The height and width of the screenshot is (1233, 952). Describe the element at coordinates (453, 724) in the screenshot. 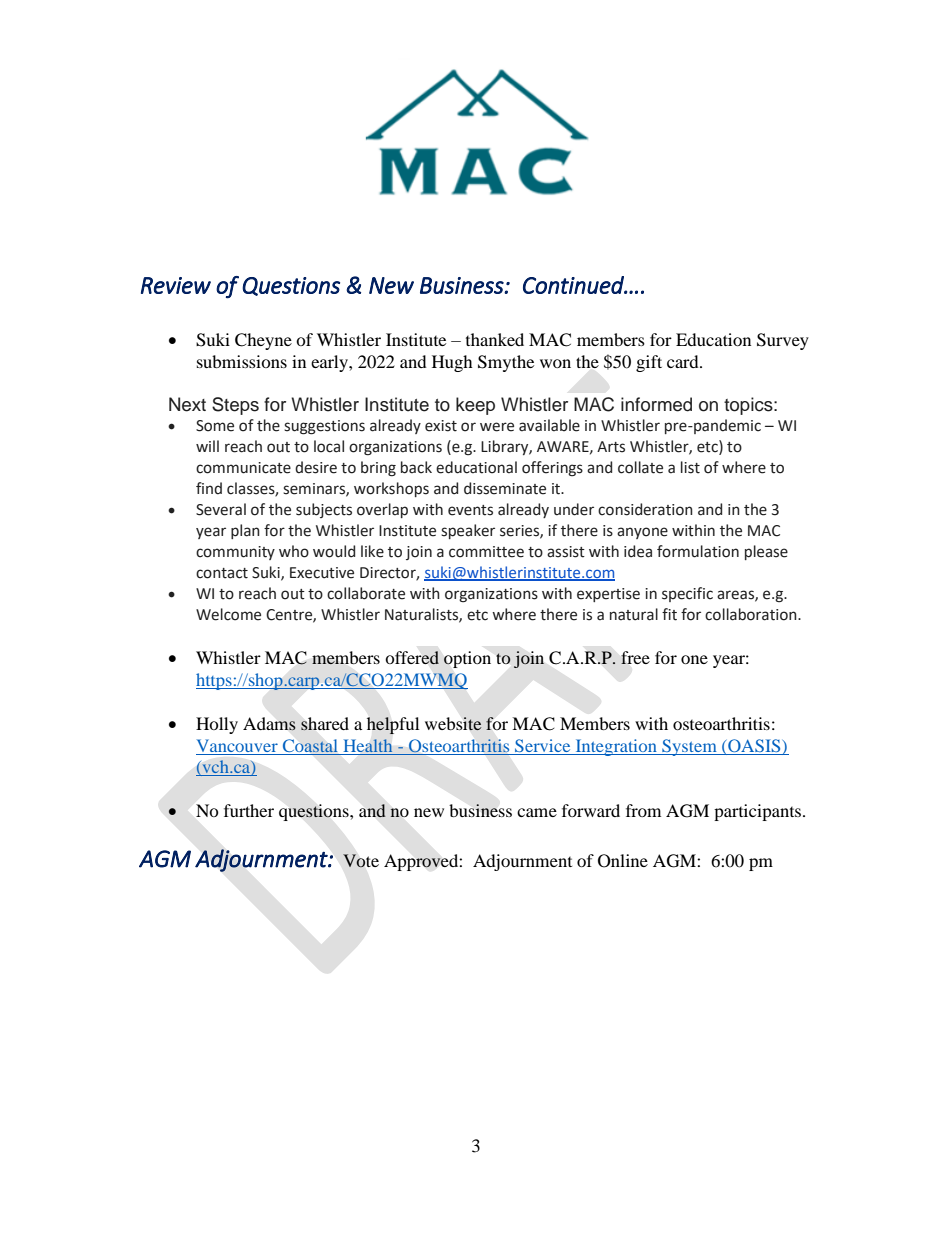

I see `website` at that location.
